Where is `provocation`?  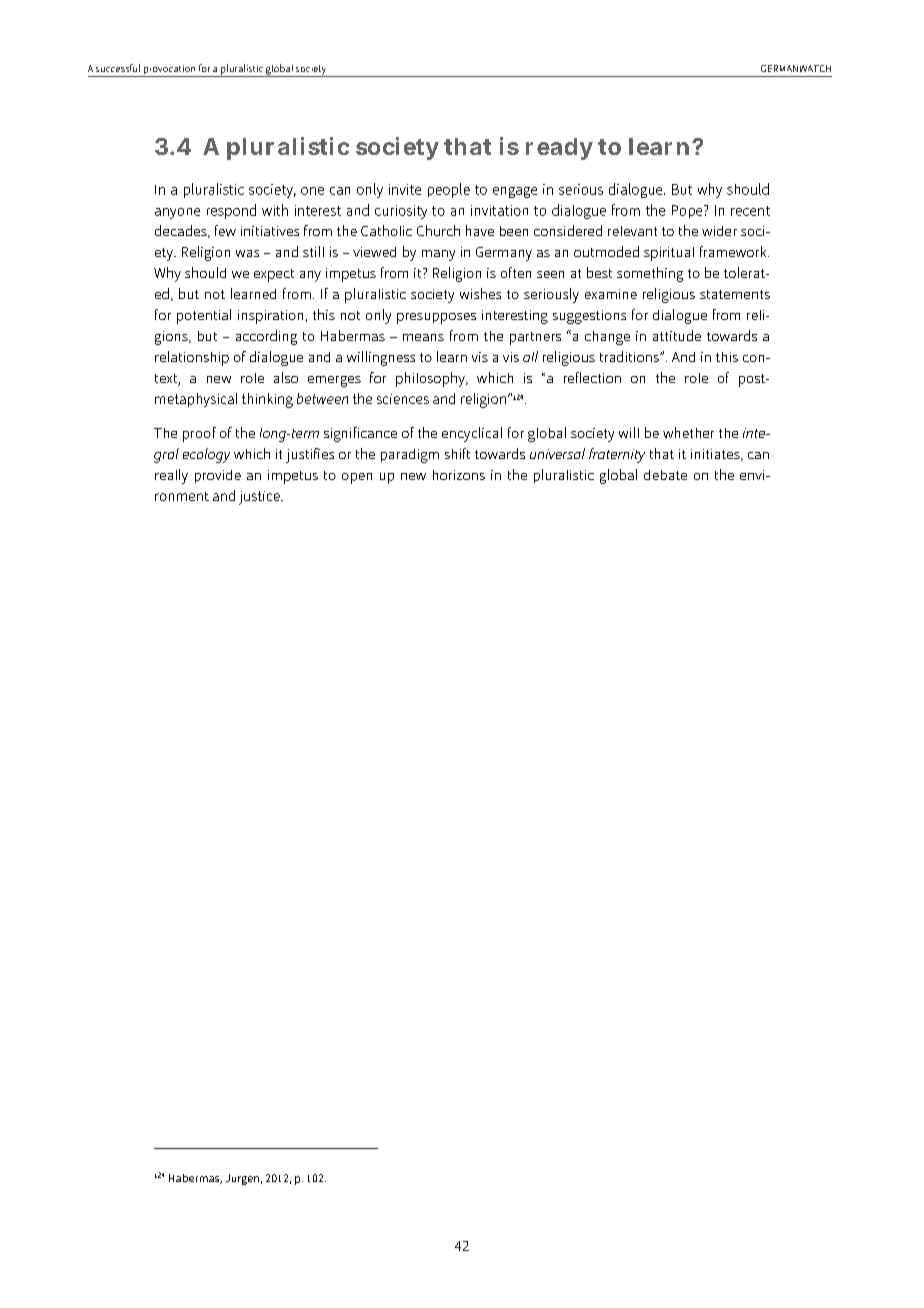 provocation is located at coordinates (170, 71).
